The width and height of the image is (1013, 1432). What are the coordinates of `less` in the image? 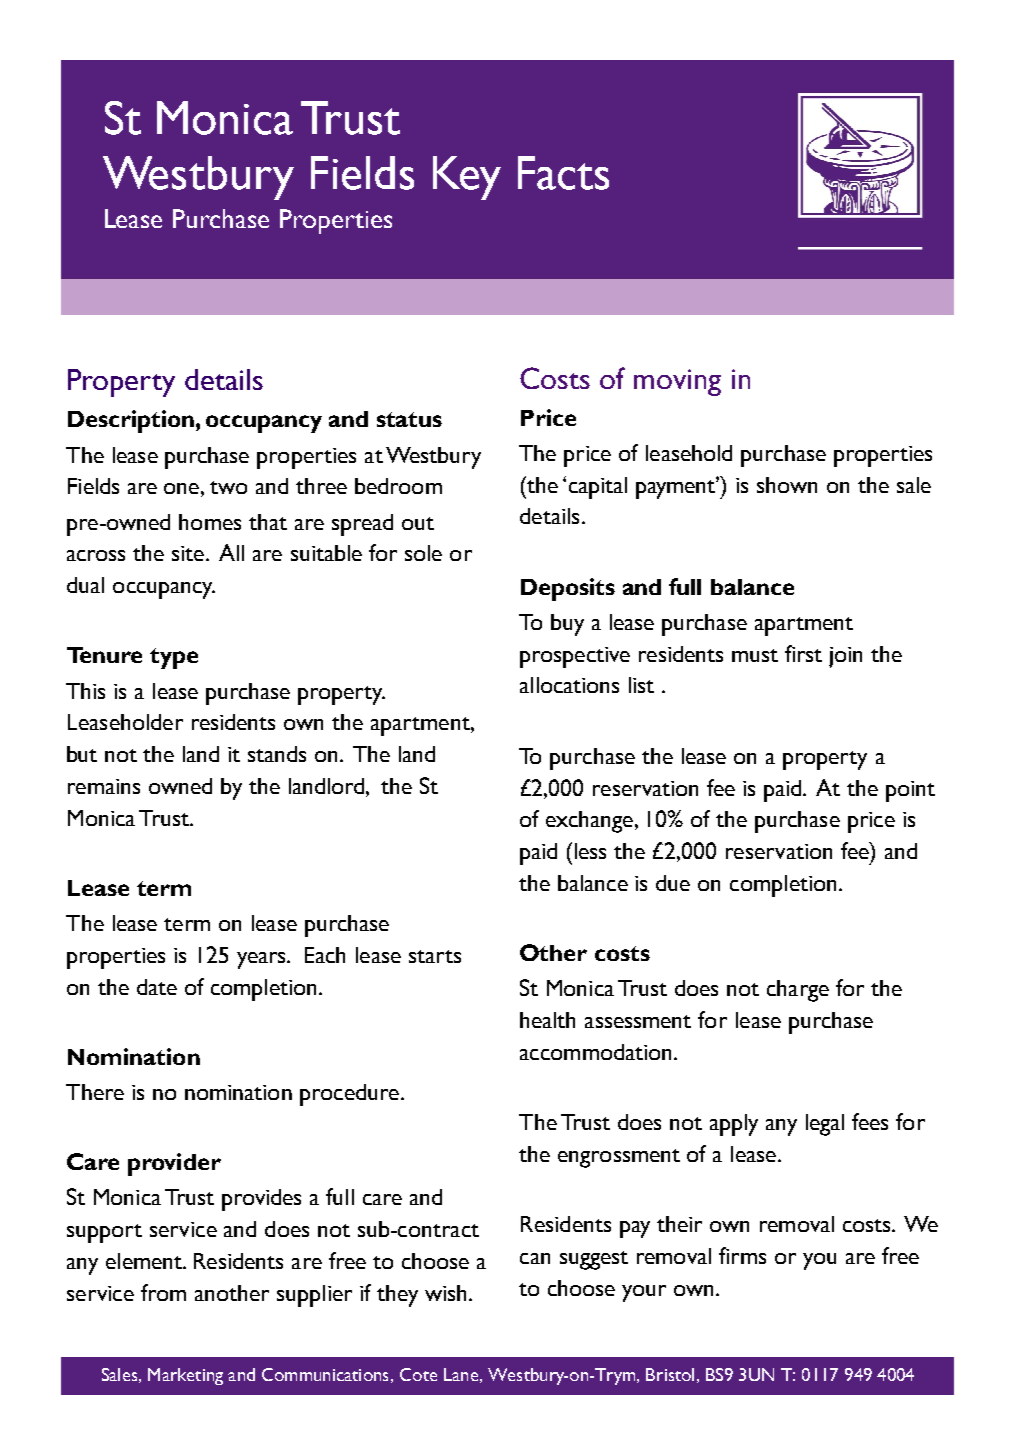 It's located at (590, 851).
